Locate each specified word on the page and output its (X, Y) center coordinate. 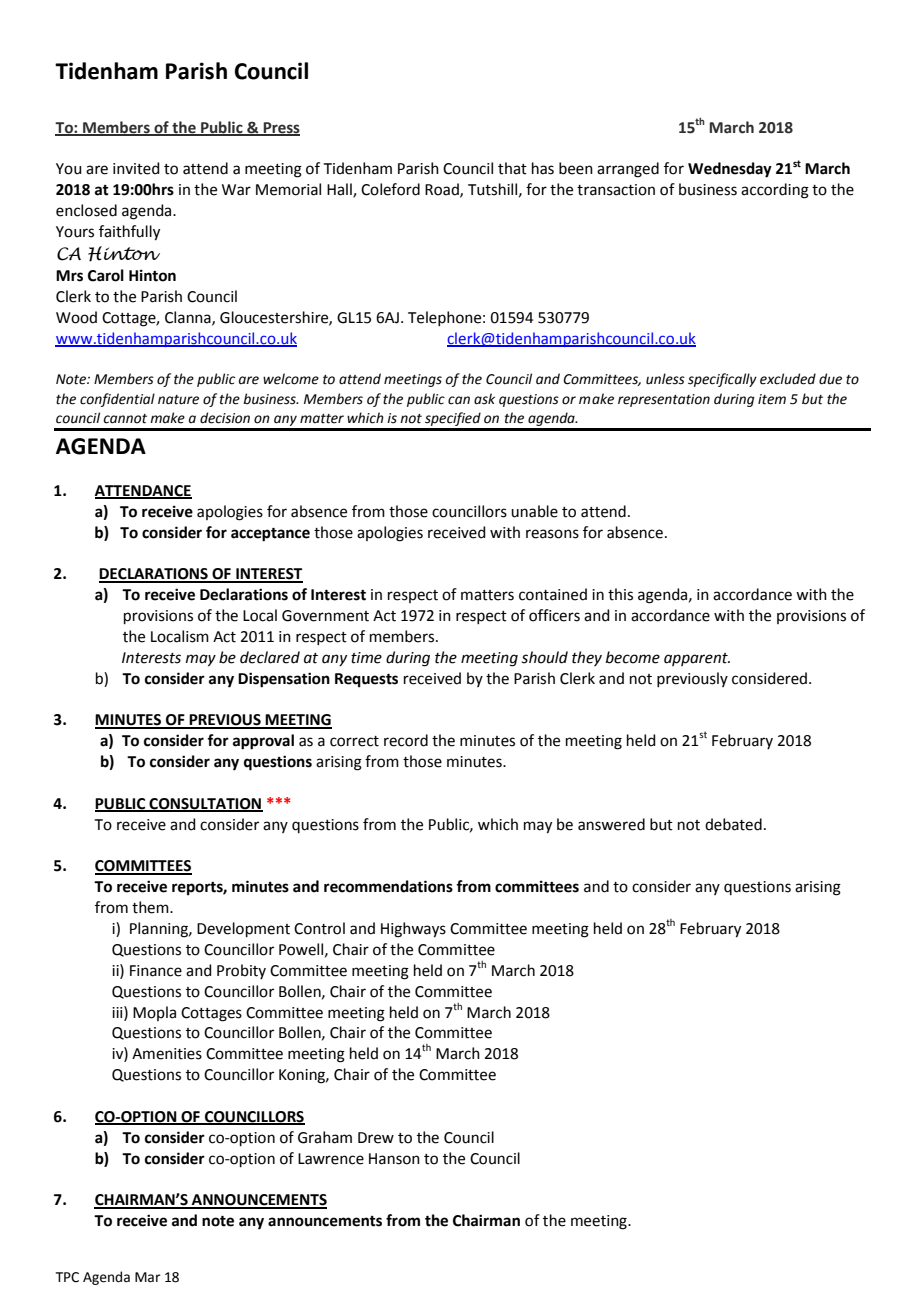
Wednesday (730, 170)
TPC (67, 1277)
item (772, 399)
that (512, 168)
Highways (413, 930)
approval (263, 742)
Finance (156, 971)
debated (733, 824)
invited (136, 168)
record (406, 740)
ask (484, 399)
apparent (697, 659)
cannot (125, 419)
